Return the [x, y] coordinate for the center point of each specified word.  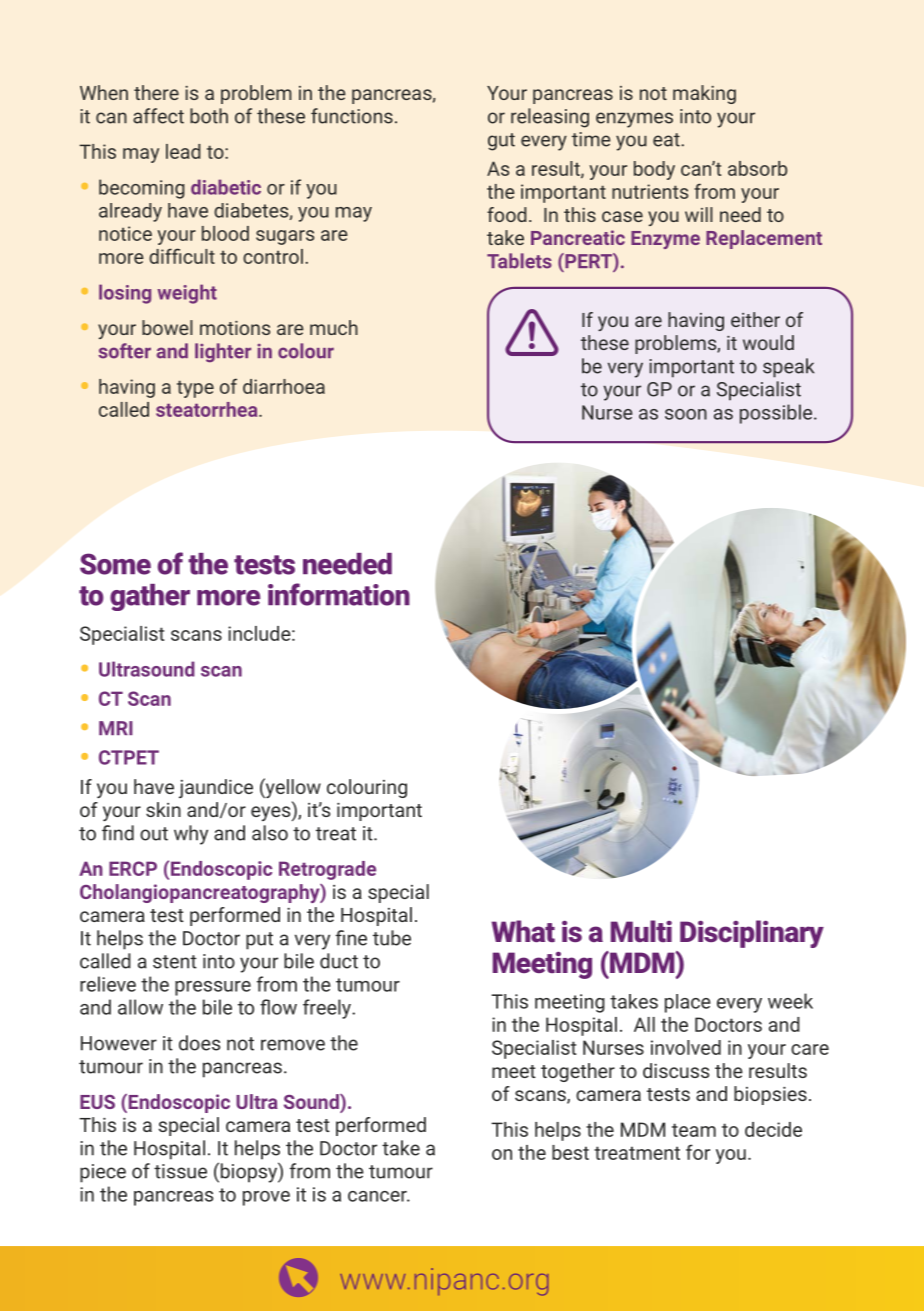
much [334, 327]
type [195, 389]
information [339, 594]
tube [392, 938]
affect [158, 116]
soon [686, 414]
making [704, 94]
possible [776, 414]
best [570, 1152]
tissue [180, 1171]
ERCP [133, 868]
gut [501, 142]
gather [150, 597]
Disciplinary [752, 934]
